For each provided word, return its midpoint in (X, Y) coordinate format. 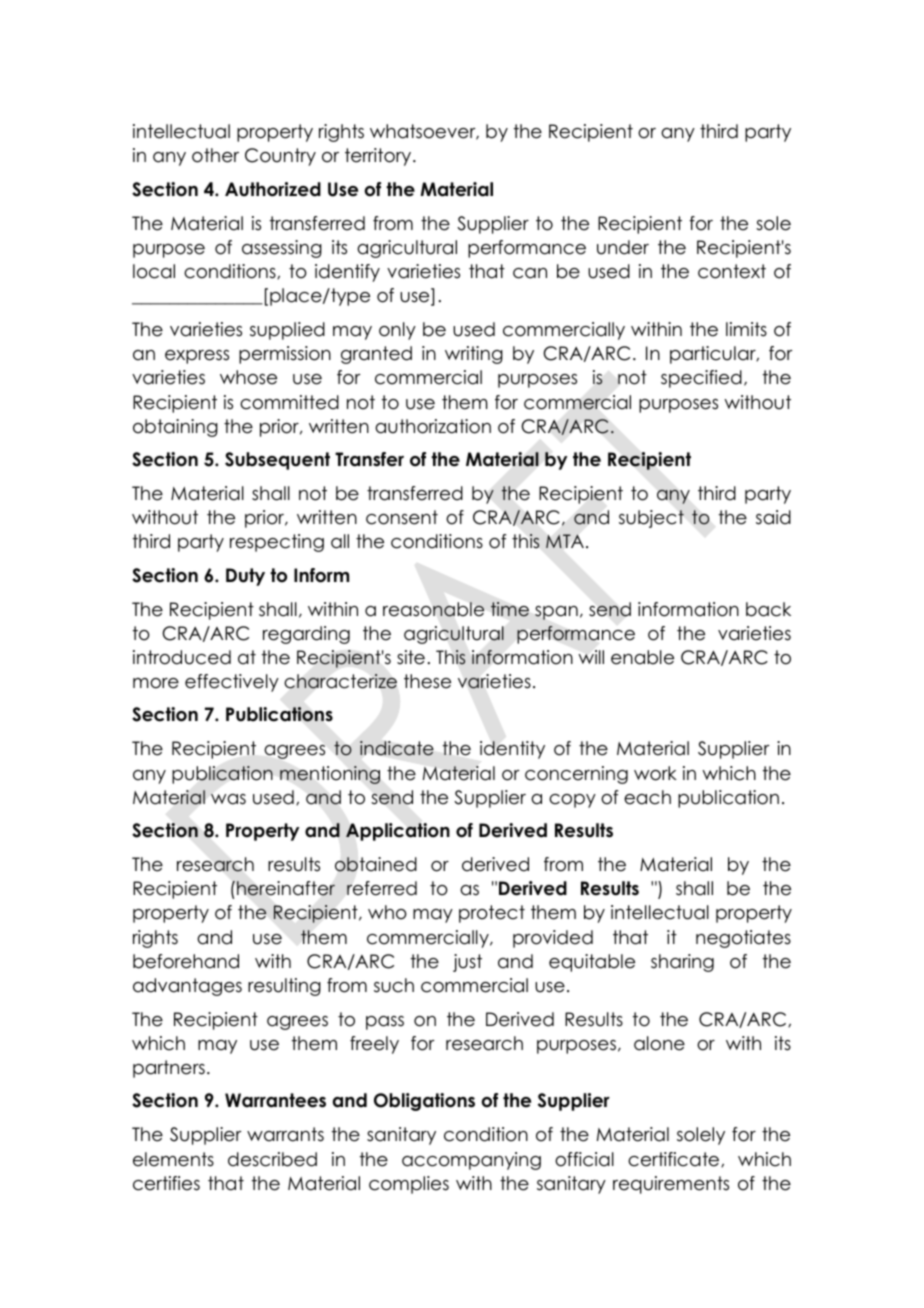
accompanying (471, 1161)
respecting (277, 543)
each (647, 797)
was (228, 799)
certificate (675, 1159)
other (215, 155)
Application (398, 832)
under (623, 247)
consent (402, 517)
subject (651, 519)
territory (379, 157)
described (272, 1159)
